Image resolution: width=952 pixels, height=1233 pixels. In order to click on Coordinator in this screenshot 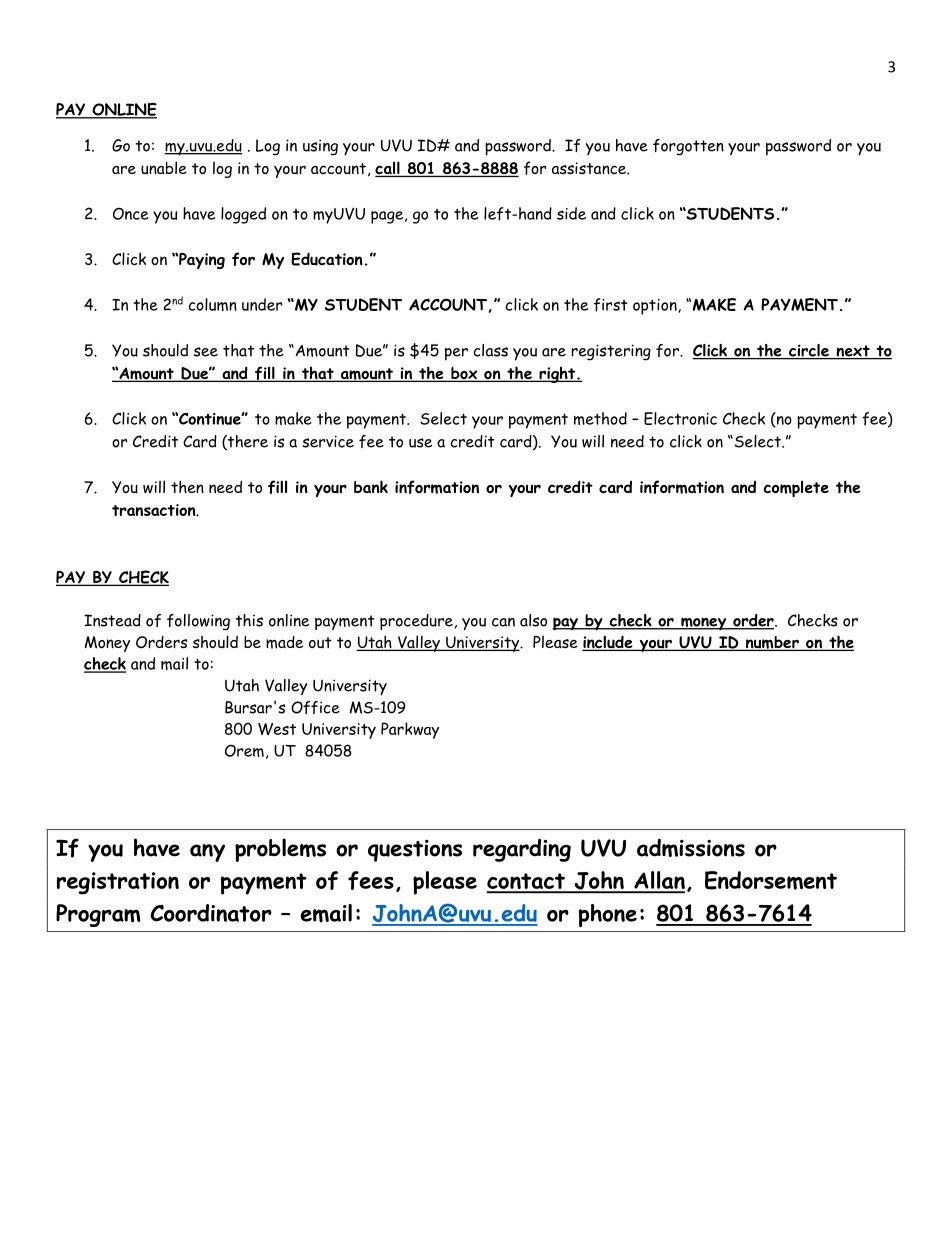, I will do `click(211, 913)`.
